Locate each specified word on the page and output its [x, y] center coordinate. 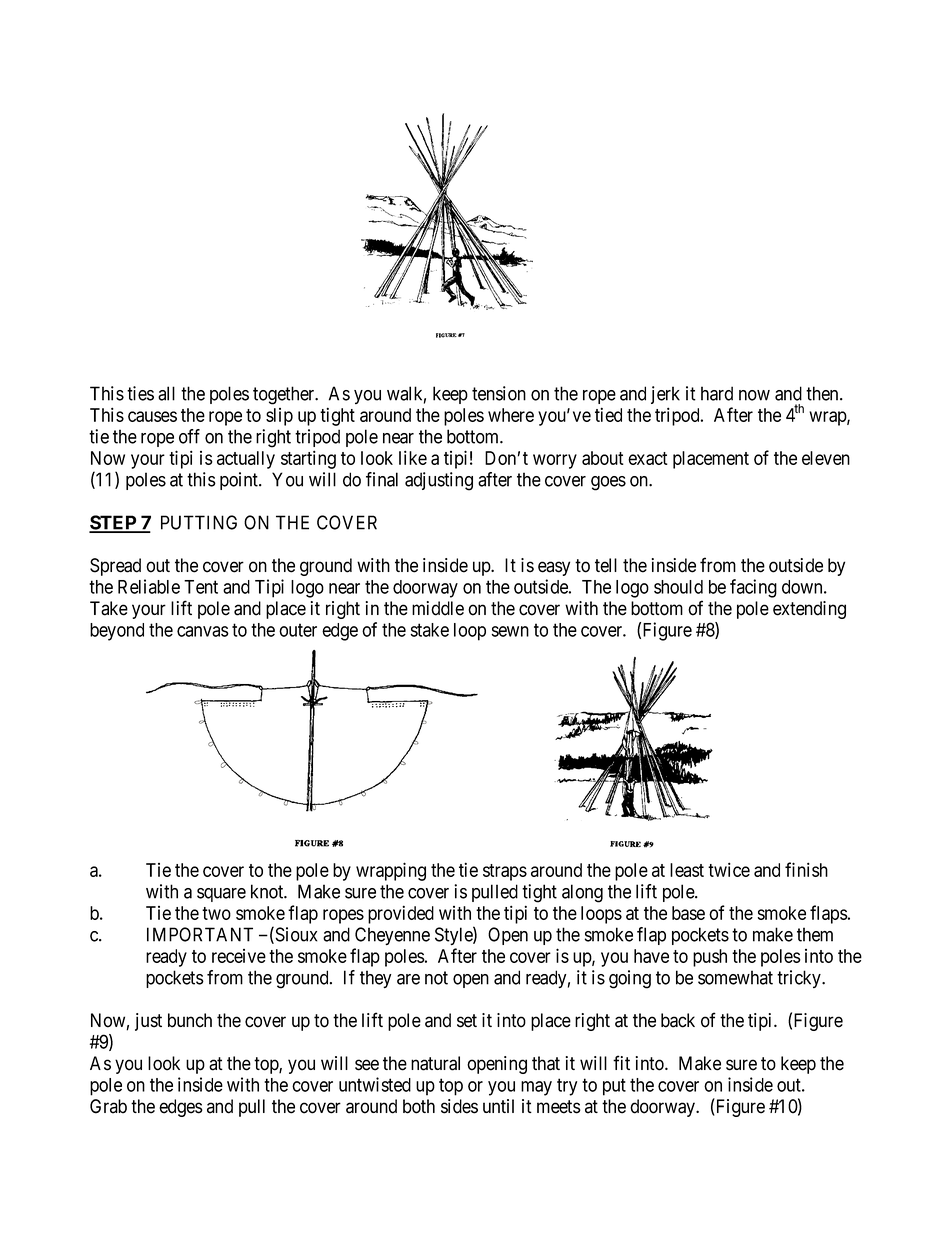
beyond [117, 632]
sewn [510, 631]
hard [717, 393]
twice [729, 869]
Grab [108, 1106]
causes [152, 416]
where [511, 415]
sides [459, 1106]
